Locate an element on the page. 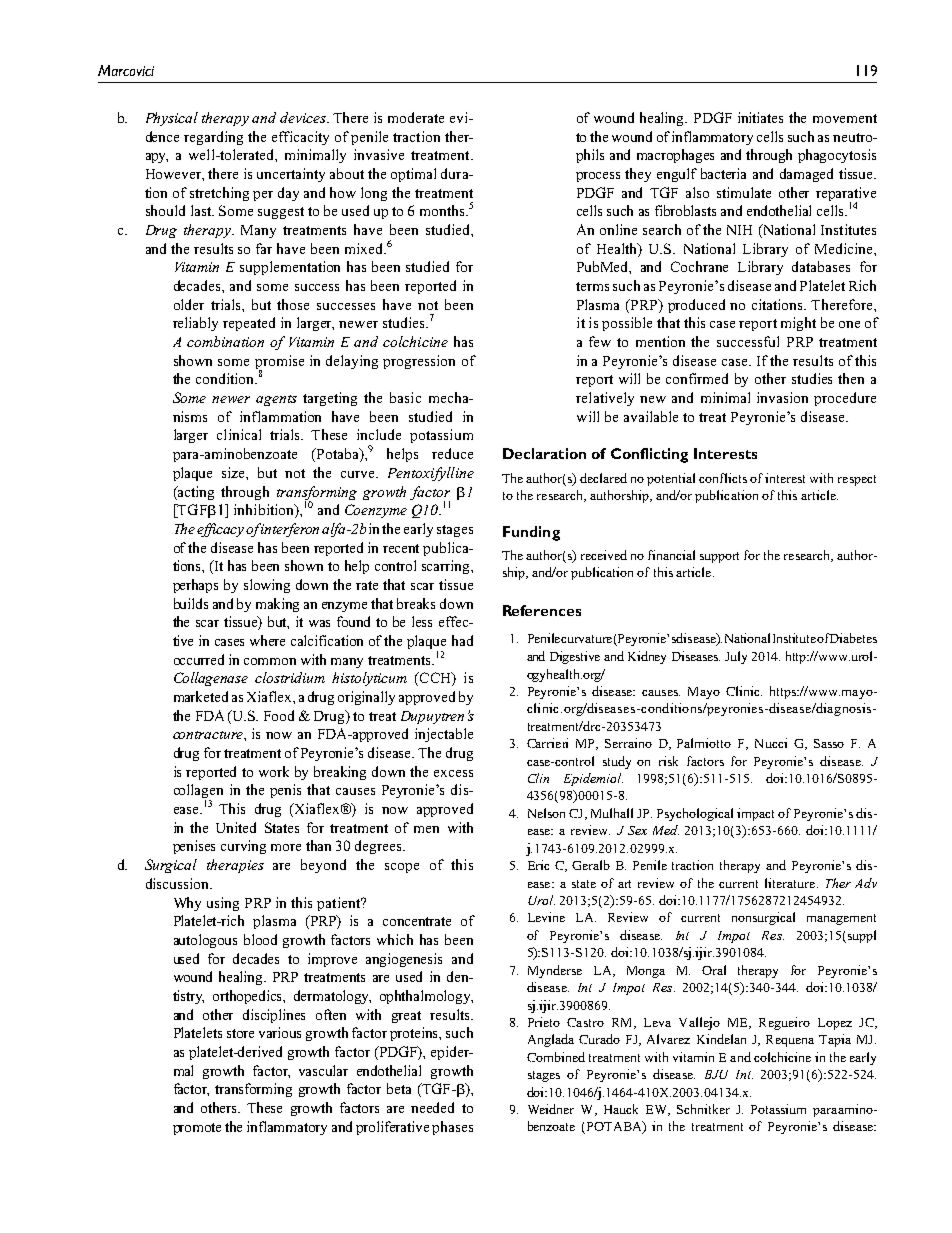  process is located at coordinates (598, 177).
